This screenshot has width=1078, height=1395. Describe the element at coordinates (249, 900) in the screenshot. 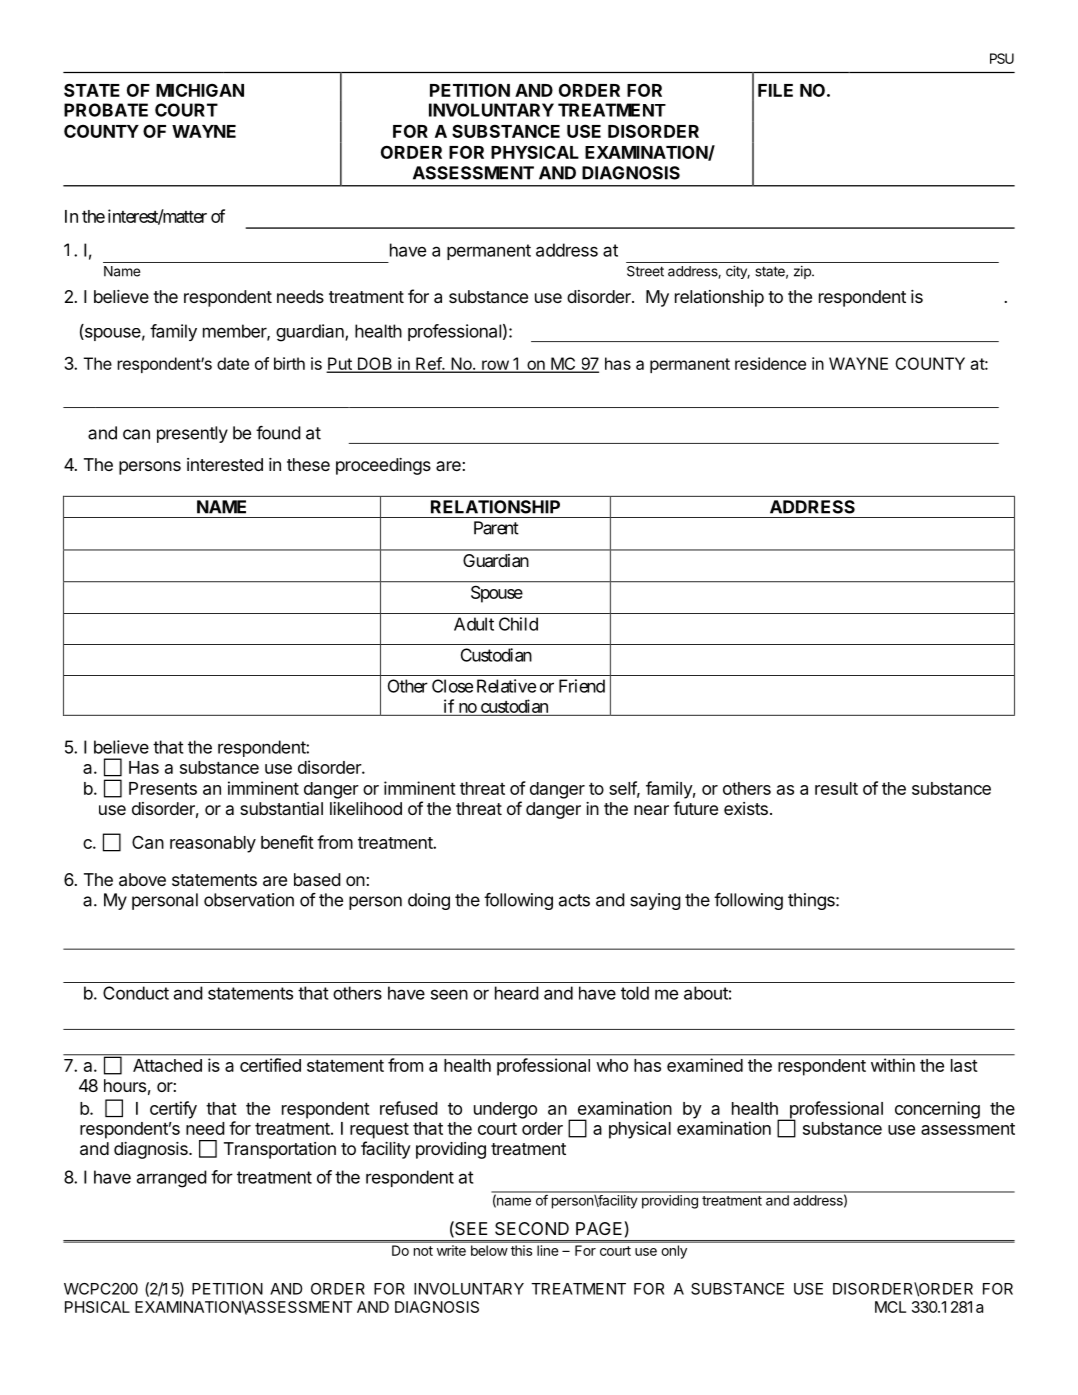

I see `observation` at that location.
